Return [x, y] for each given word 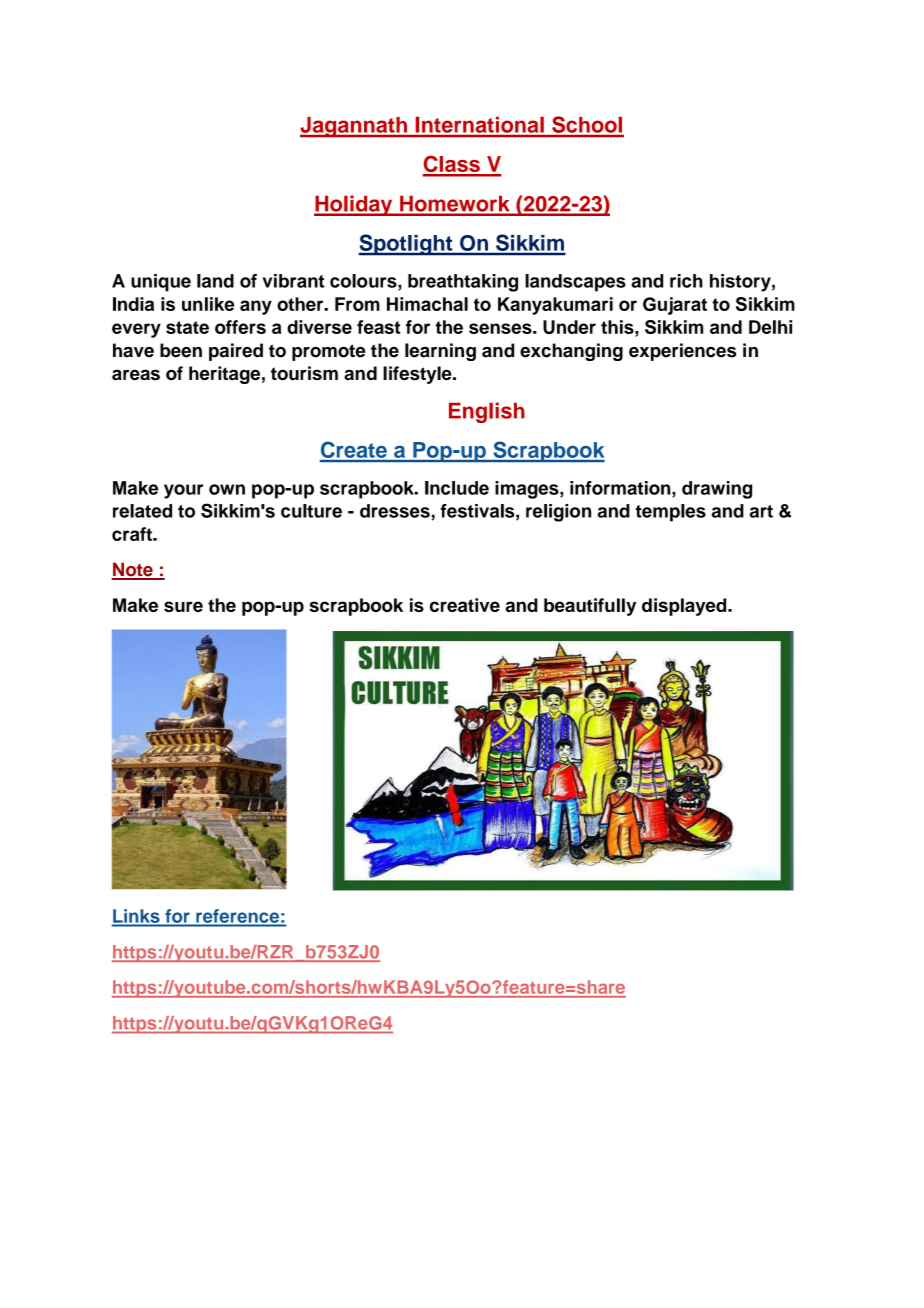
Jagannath [354, 127]
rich [686, 281]
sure [183, 606]
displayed [685, 607]
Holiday [354, 205]
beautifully [590, 607]
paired [236, 352]
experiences [682, 352]
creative [465, 605]
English [487, 412]
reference [239, 916]
